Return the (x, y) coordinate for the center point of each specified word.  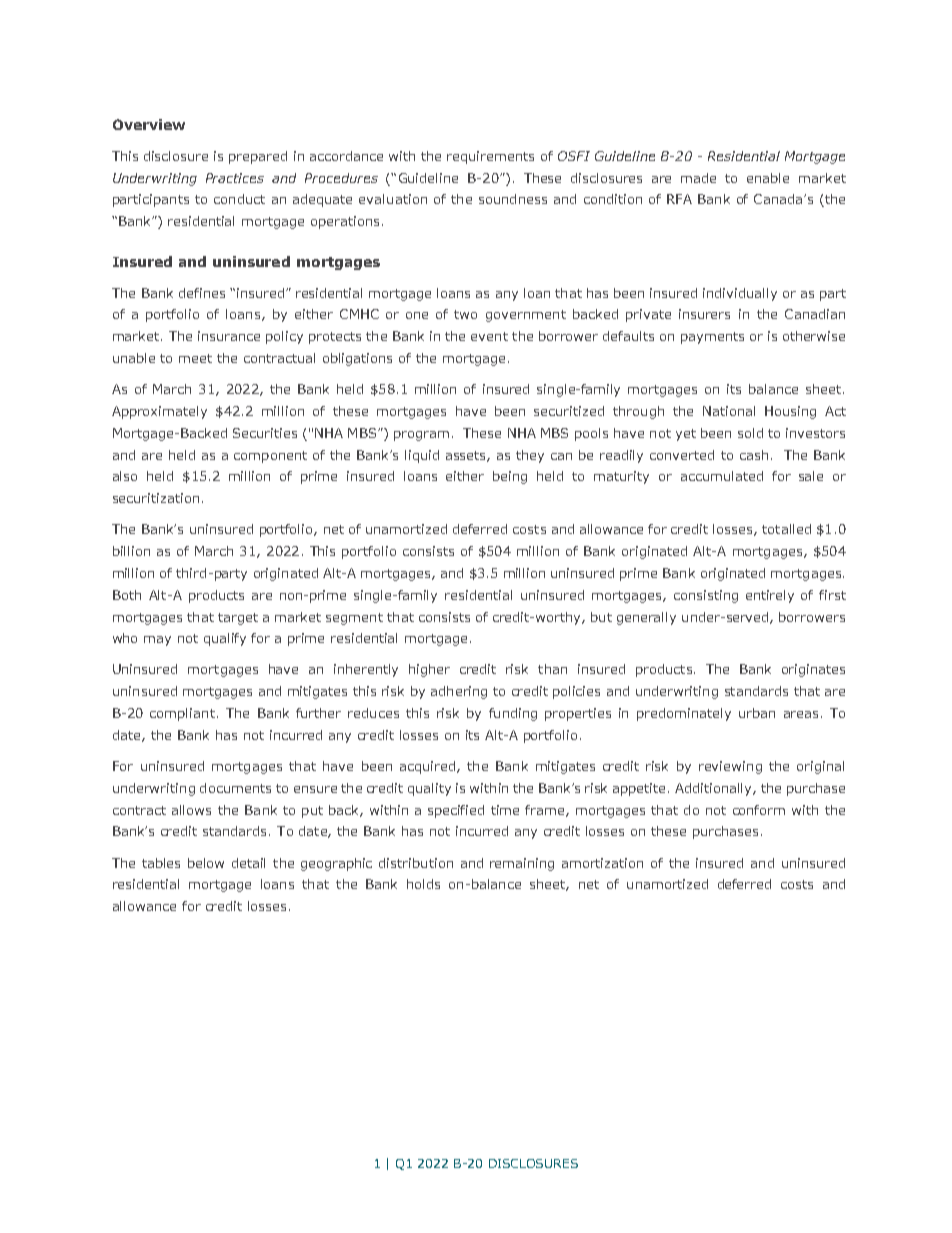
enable (768, 178)
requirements (490, 157)
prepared (258, 157)
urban (757, 713)
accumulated (722, 476)
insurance (229, 336)
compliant (182, 714)
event (489, 336)
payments (712, 338)
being (510, 477)
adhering (459, 692)
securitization (156, 498)
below (206, 863)
